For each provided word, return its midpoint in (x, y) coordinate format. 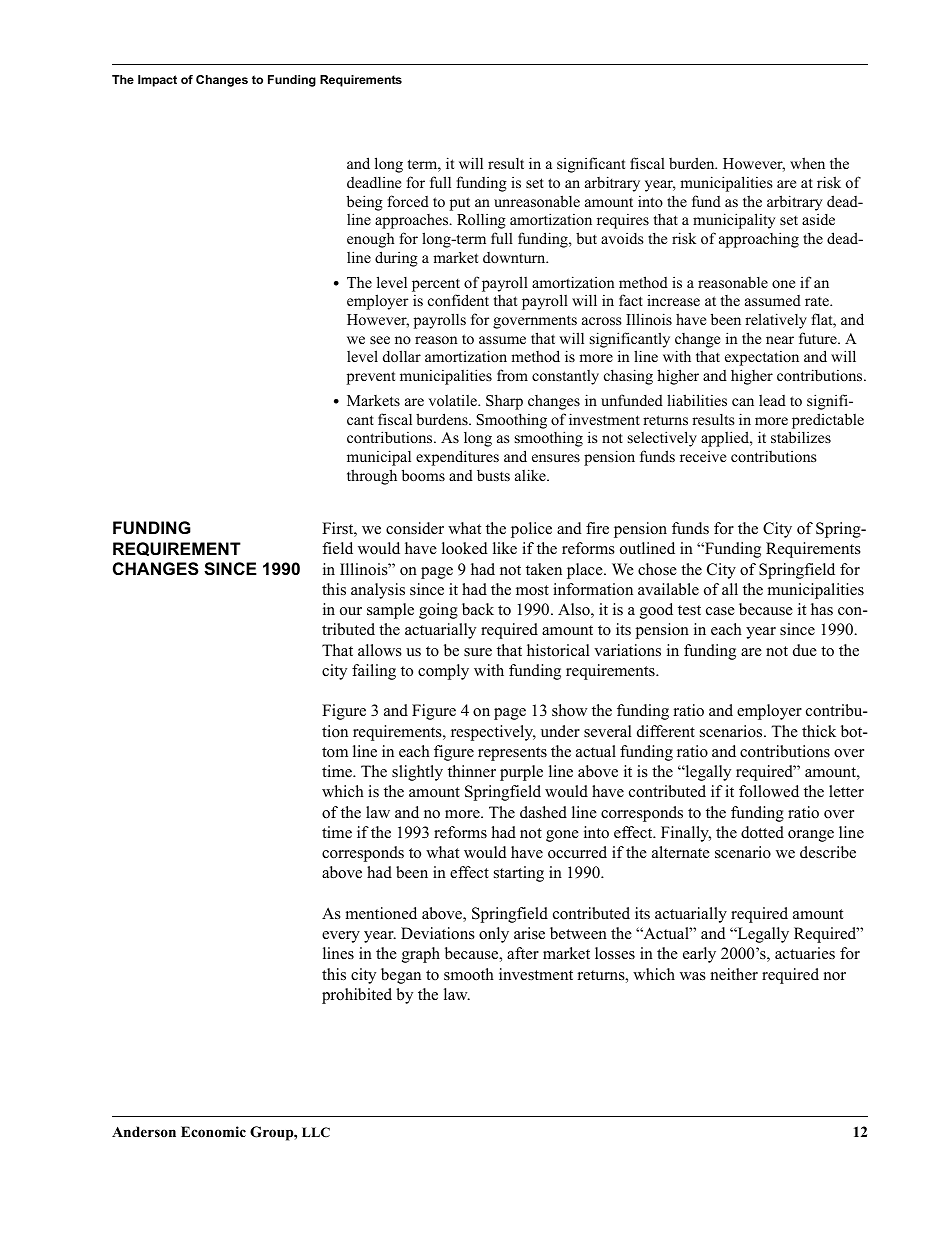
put (460, 204)
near (780, 340)
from (512, 375)
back (478, 609)
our (351, 611)
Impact (157, 81)
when (807, 163)
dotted (762, 832)
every (341, 937)
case (720, 611)
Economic (213, 1132)
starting (519, 874)
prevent (371, 378)
